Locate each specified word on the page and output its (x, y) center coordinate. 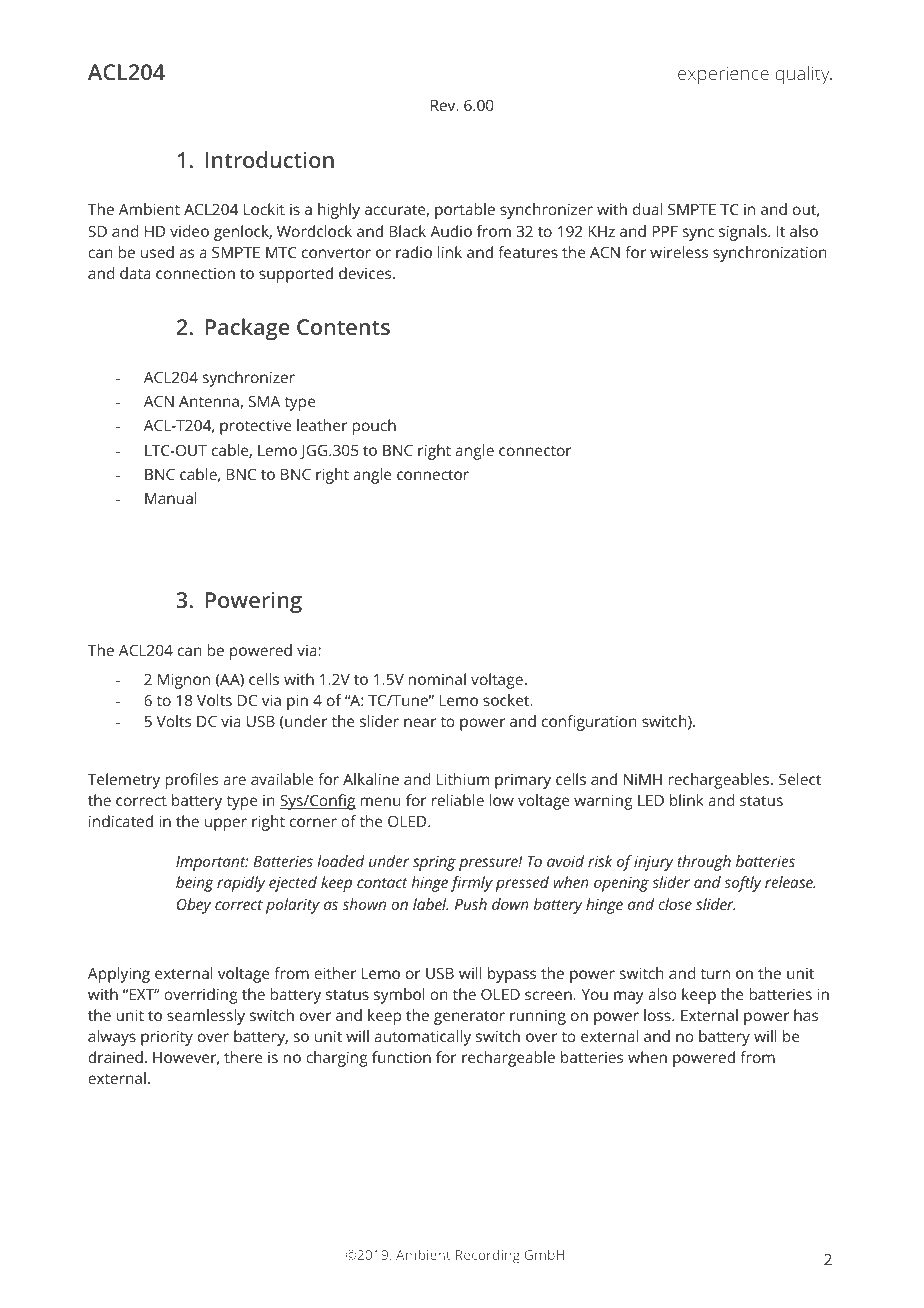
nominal (437, 679)
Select (800, 779)
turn (715, 974)
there (243, 1057)
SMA (264, 401)
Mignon (184, 681)
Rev (444, 105)
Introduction (270, 159)
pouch (374, 427)
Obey (194, 906)
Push (471, 904)
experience (723, 76)
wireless (679, 252)
